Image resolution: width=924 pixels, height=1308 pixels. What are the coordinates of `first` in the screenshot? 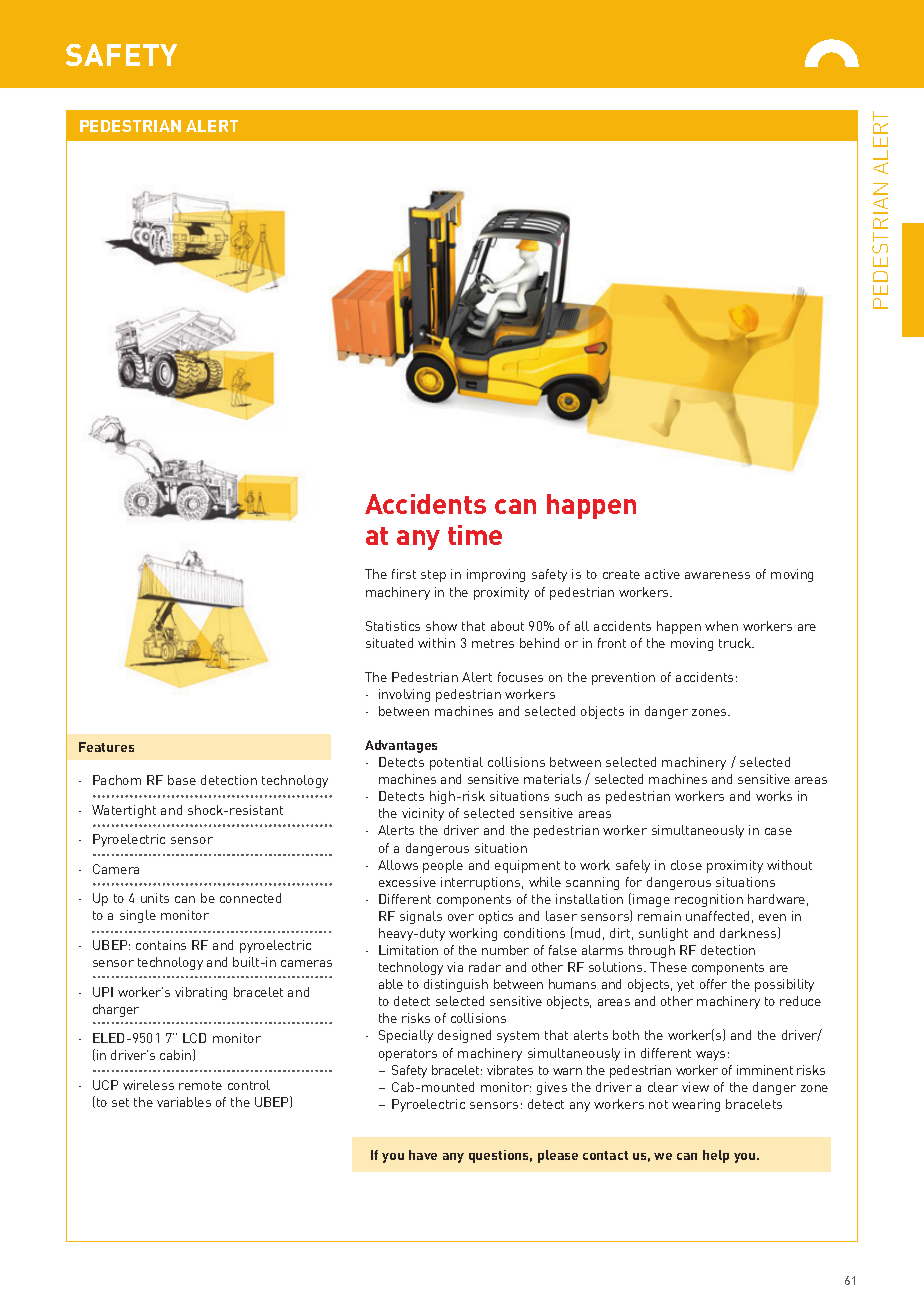 It's located at (404, 574).
